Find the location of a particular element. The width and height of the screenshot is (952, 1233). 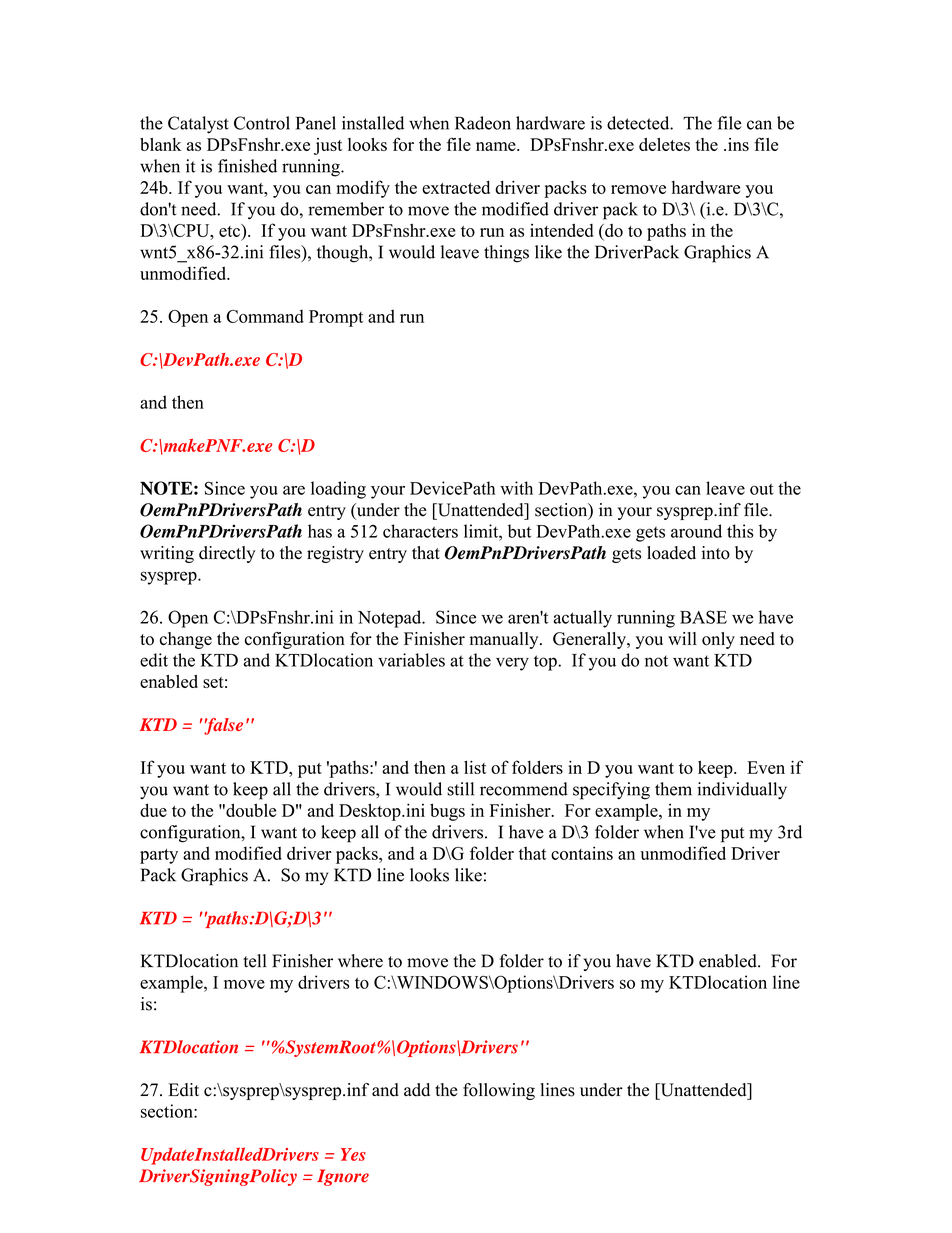

change is located at coordinates (186, 640).
